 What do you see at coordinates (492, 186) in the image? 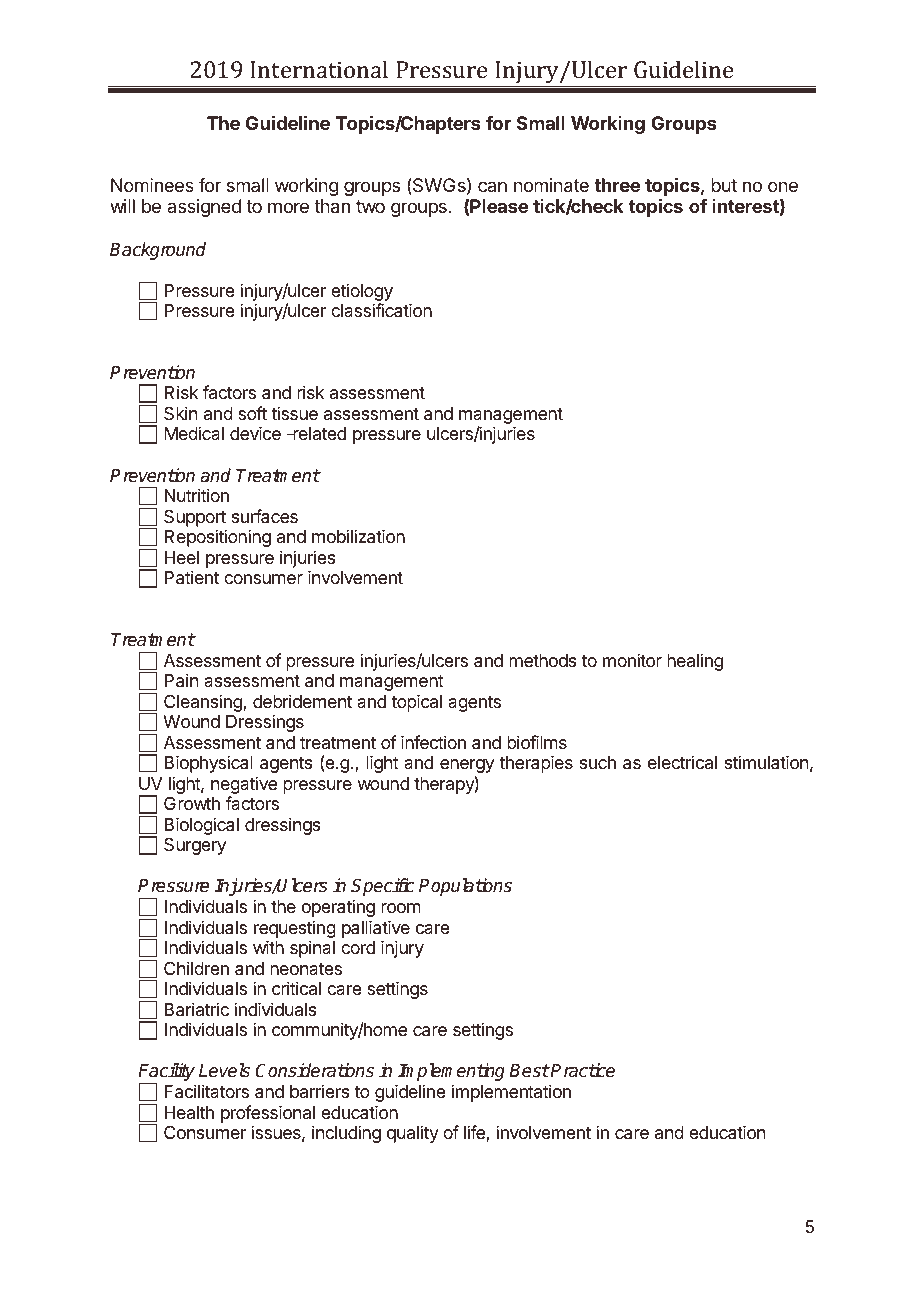
I see `can` at bounding box center [492, 186].
